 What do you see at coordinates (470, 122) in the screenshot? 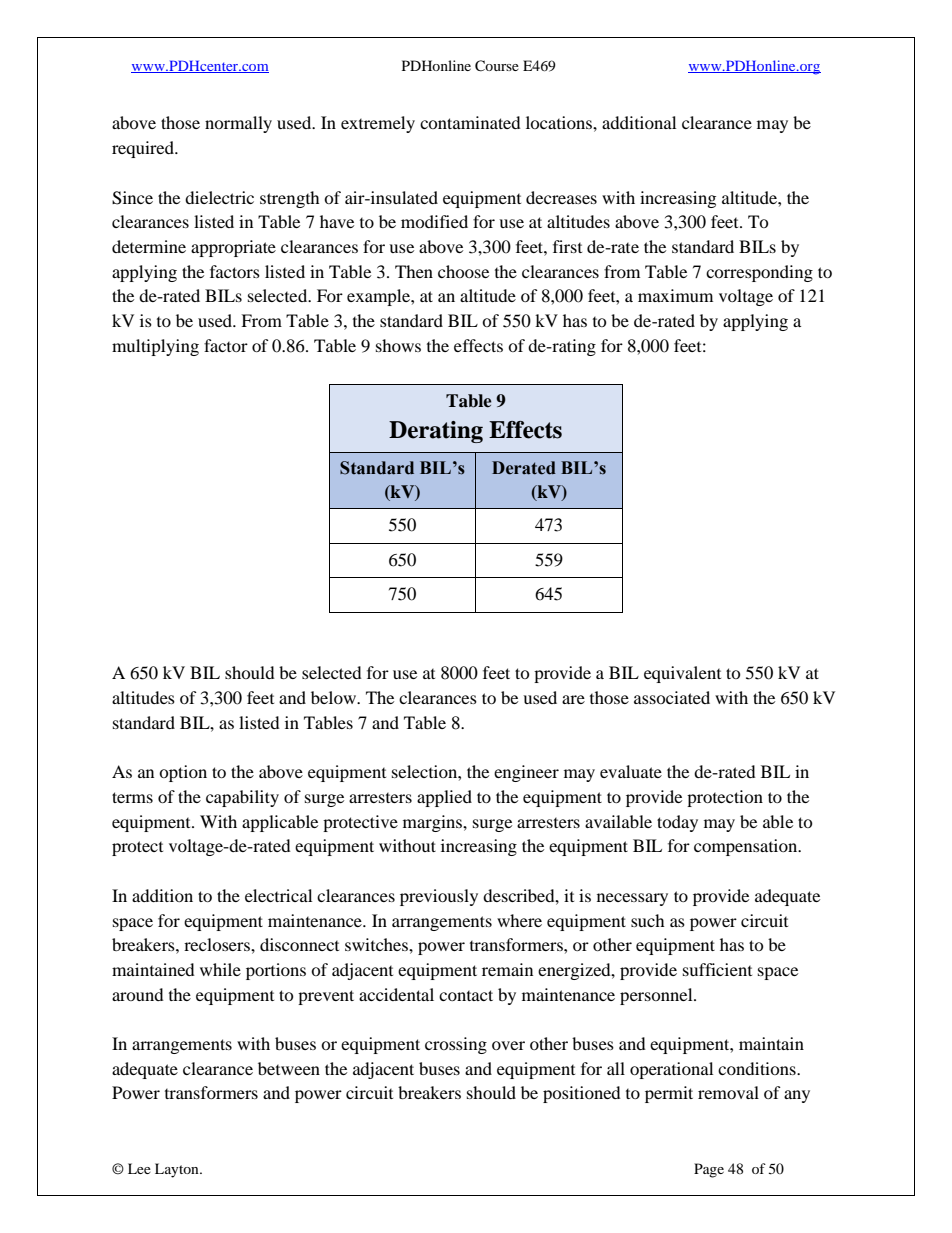
I see `contaminated` at bounding box center [470, 122].
